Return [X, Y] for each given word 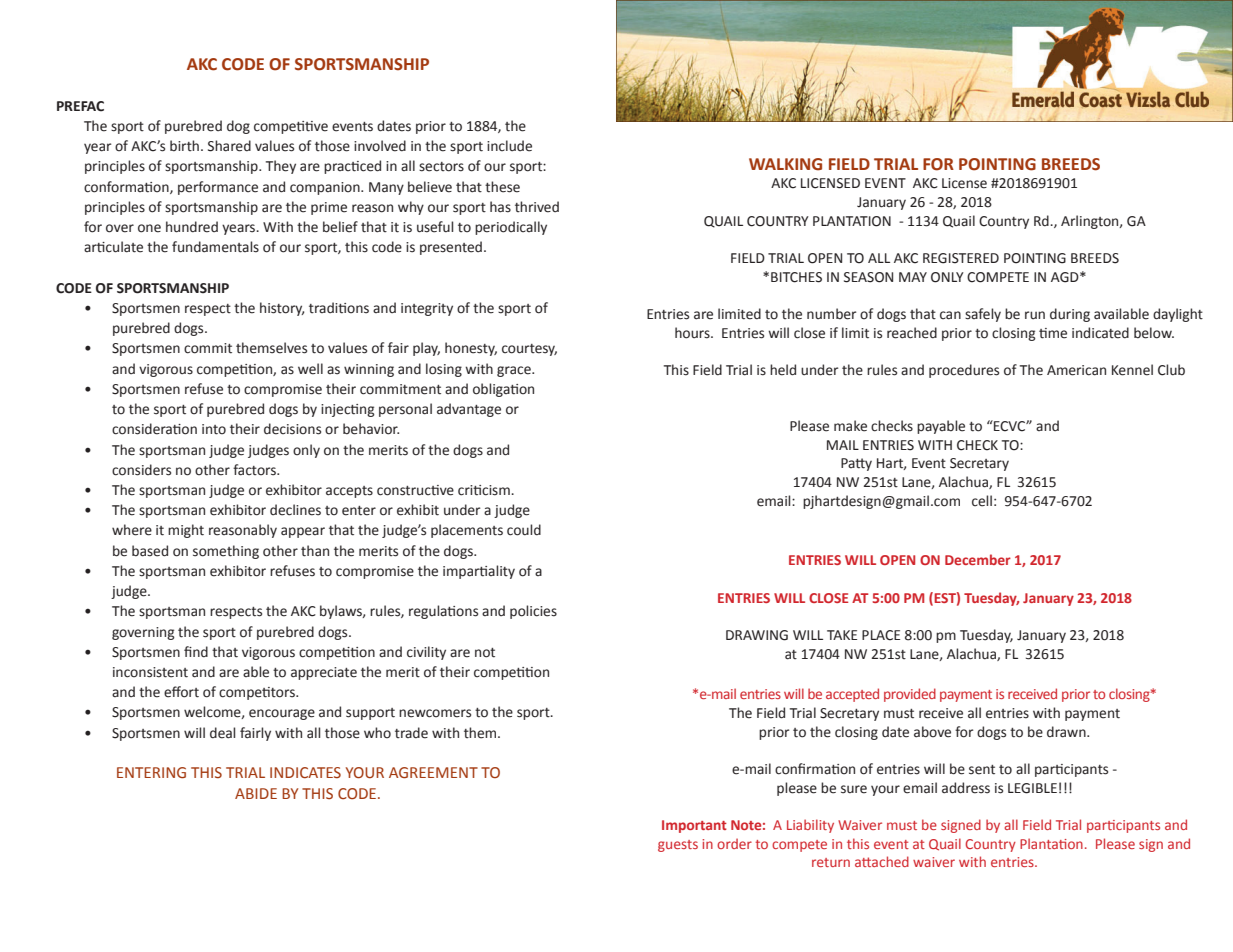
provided [910, 695]
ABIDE [256, 793]
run [1035, 315]
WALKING [785, 164]
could [524, 530]
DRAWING [757, 635]
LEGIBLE [1032, 788]
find [196, 652]
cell [982, 501]
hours [693, 333]
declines [295, 510]
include [509, 146]
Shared [229, 146]
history [282, 309]
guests [678, 846]
